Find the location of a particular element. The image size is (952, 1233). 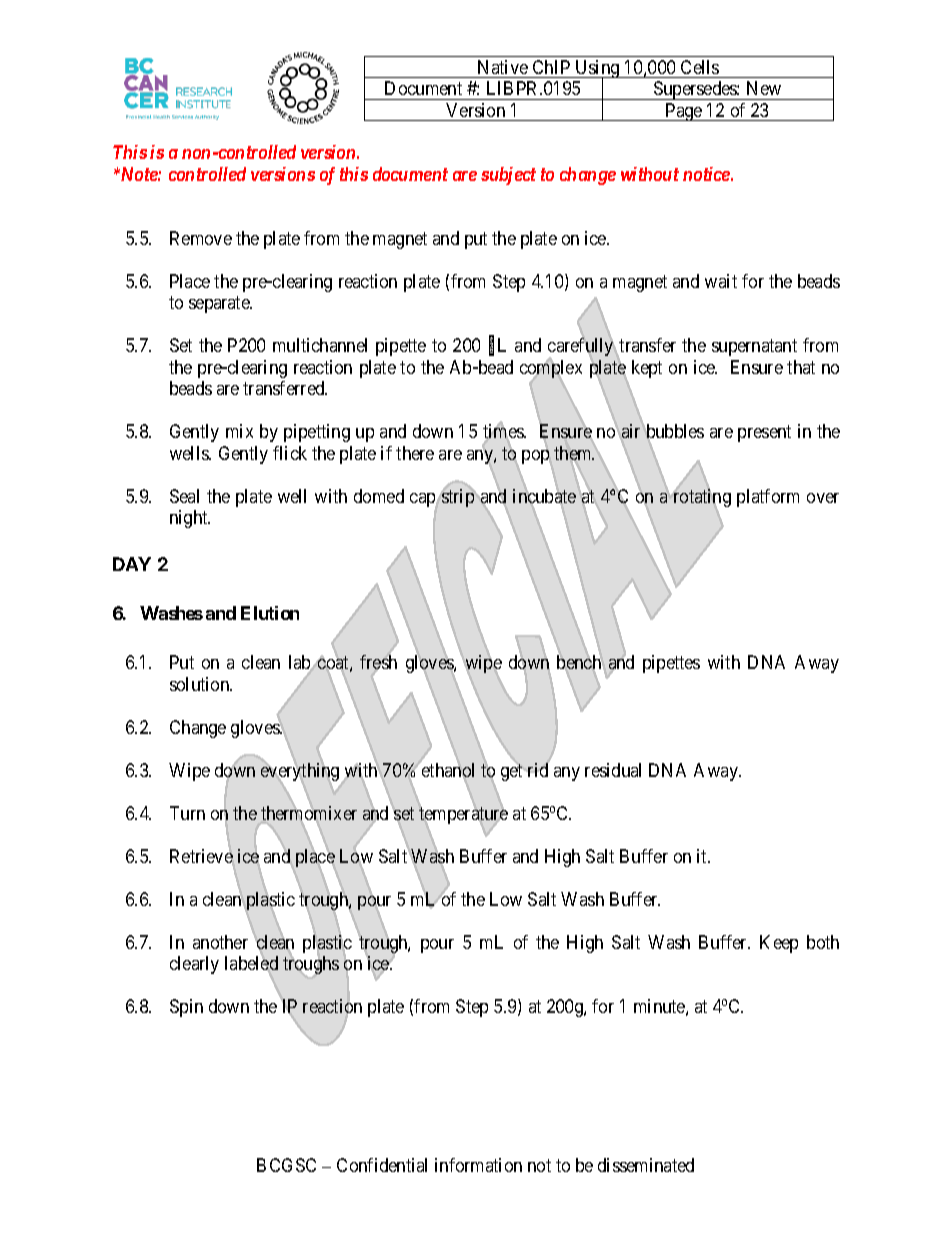

present is located at coordinates (764, 434).
